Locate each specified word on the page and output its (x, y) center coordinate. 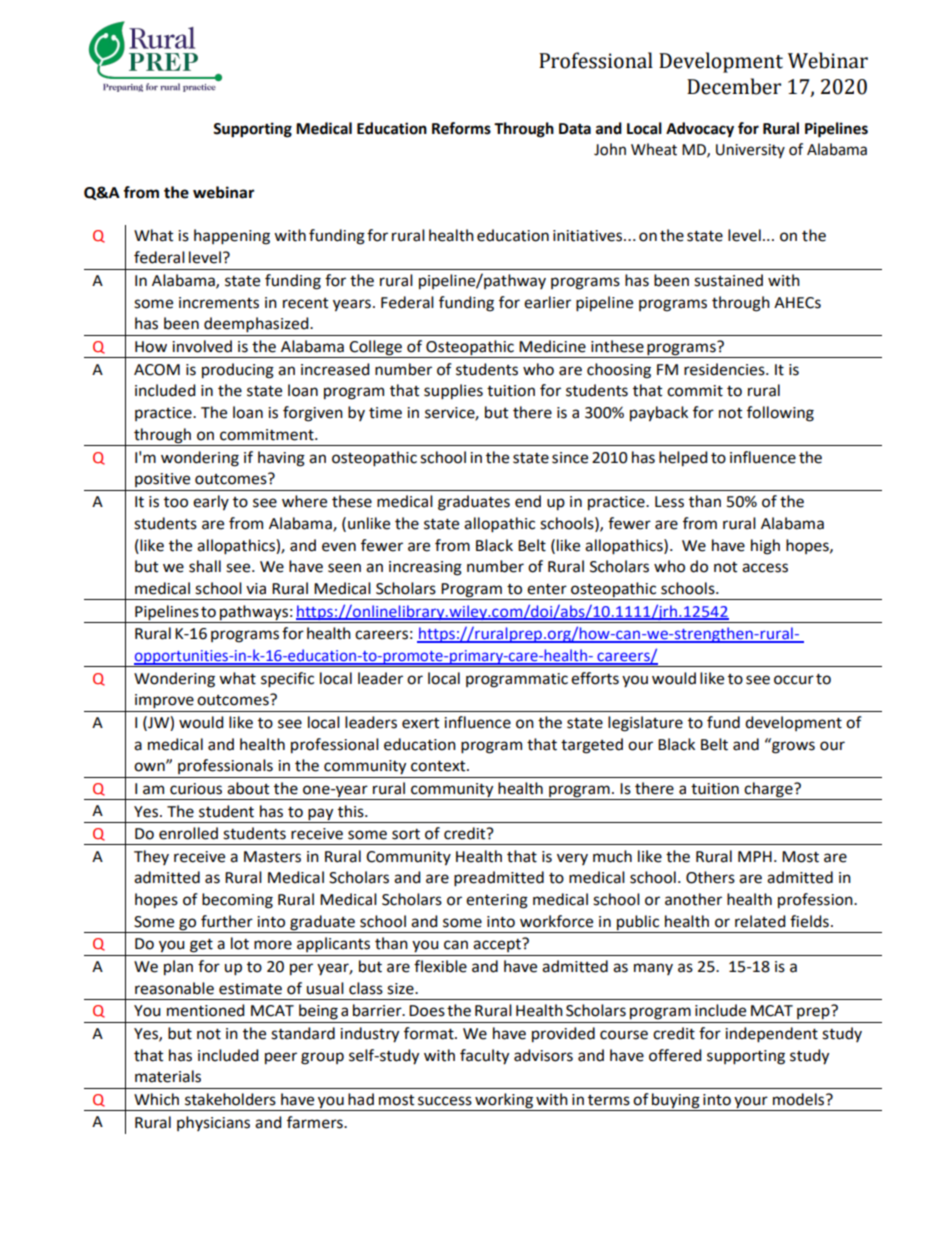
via (256, 589)
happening (232, 237)
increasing (425, 568)
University (750, 151)
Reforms (461, 128)
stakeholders (230, 1099)
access (765, 568)
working (504, 1101)
